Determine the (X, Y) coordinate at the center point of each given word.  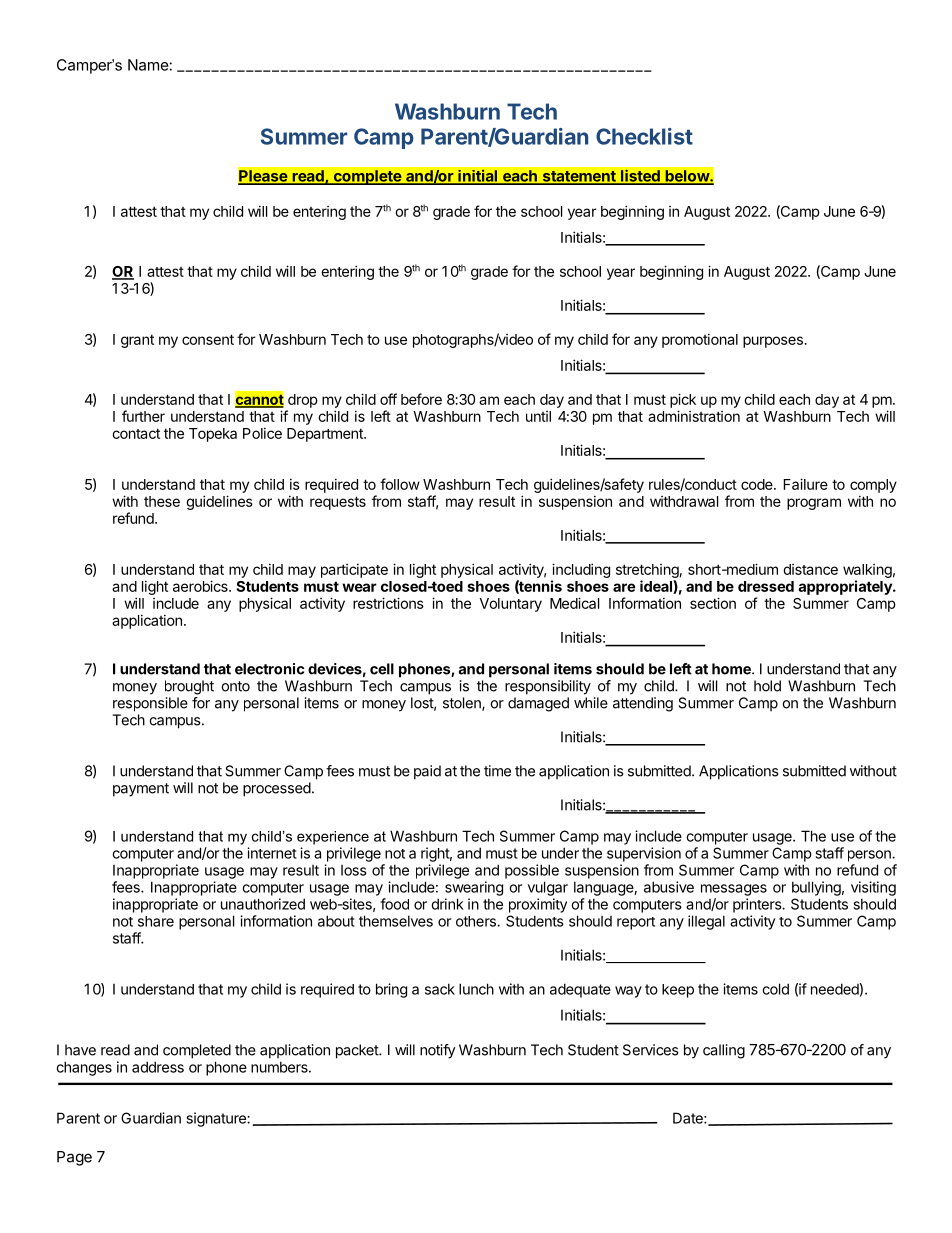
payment (141, 790)
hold (767, 686)
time (497, 771)
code (758, 484)
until (538, 416)
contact (136, 433)
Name (148, 65)
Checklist (644, 136)
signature (217, 1119)
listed (640, 176)
